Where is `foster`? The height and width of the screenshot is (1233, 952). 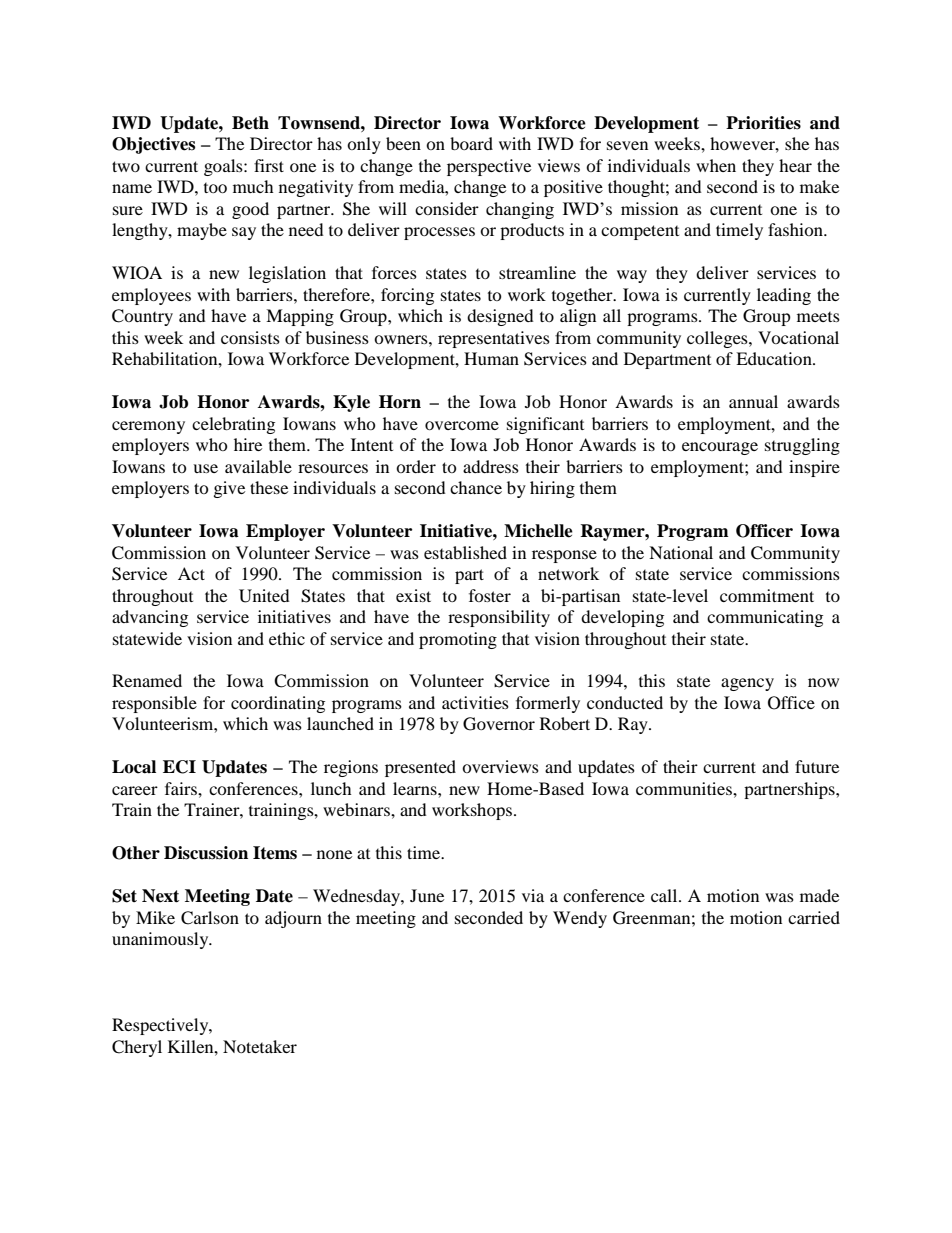 foster is located at coordinates (490, 595).
